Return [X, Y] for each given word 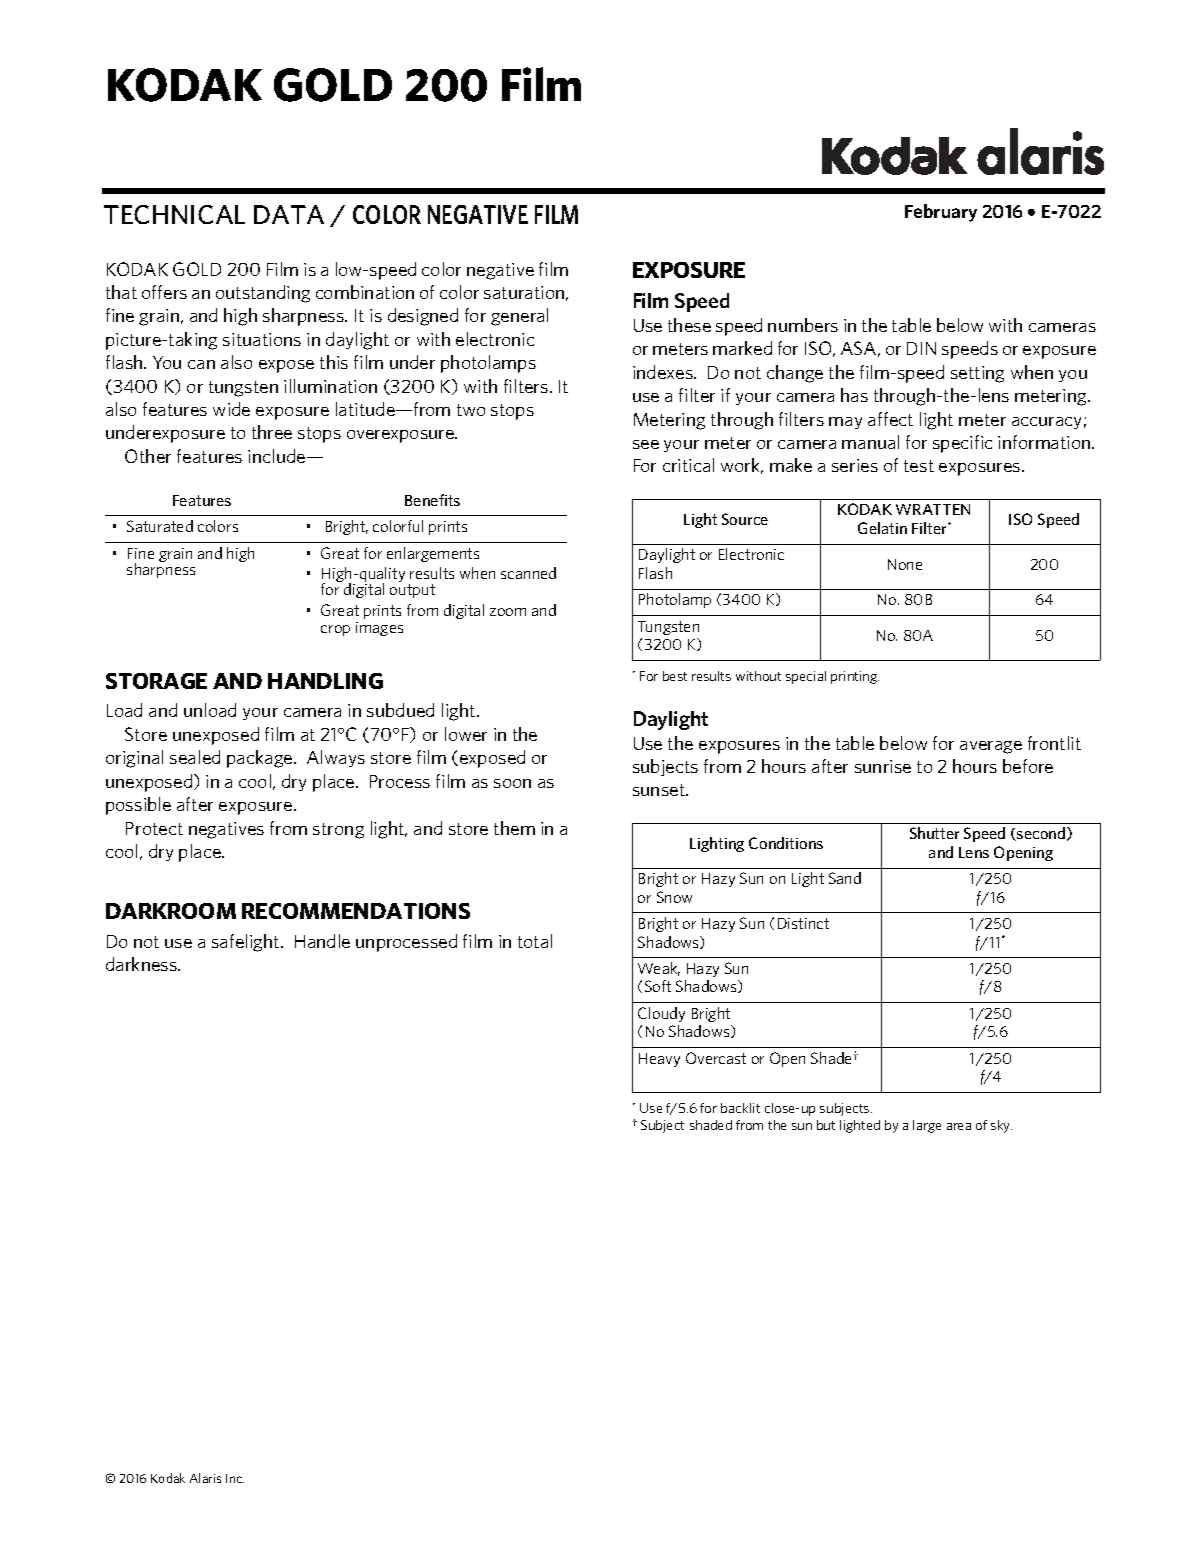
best [675, 676]
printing [855, 677]
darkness [142, 964]
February [941, 213]
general [519, 317]
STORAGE [156, 681]
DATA [289, 214]
